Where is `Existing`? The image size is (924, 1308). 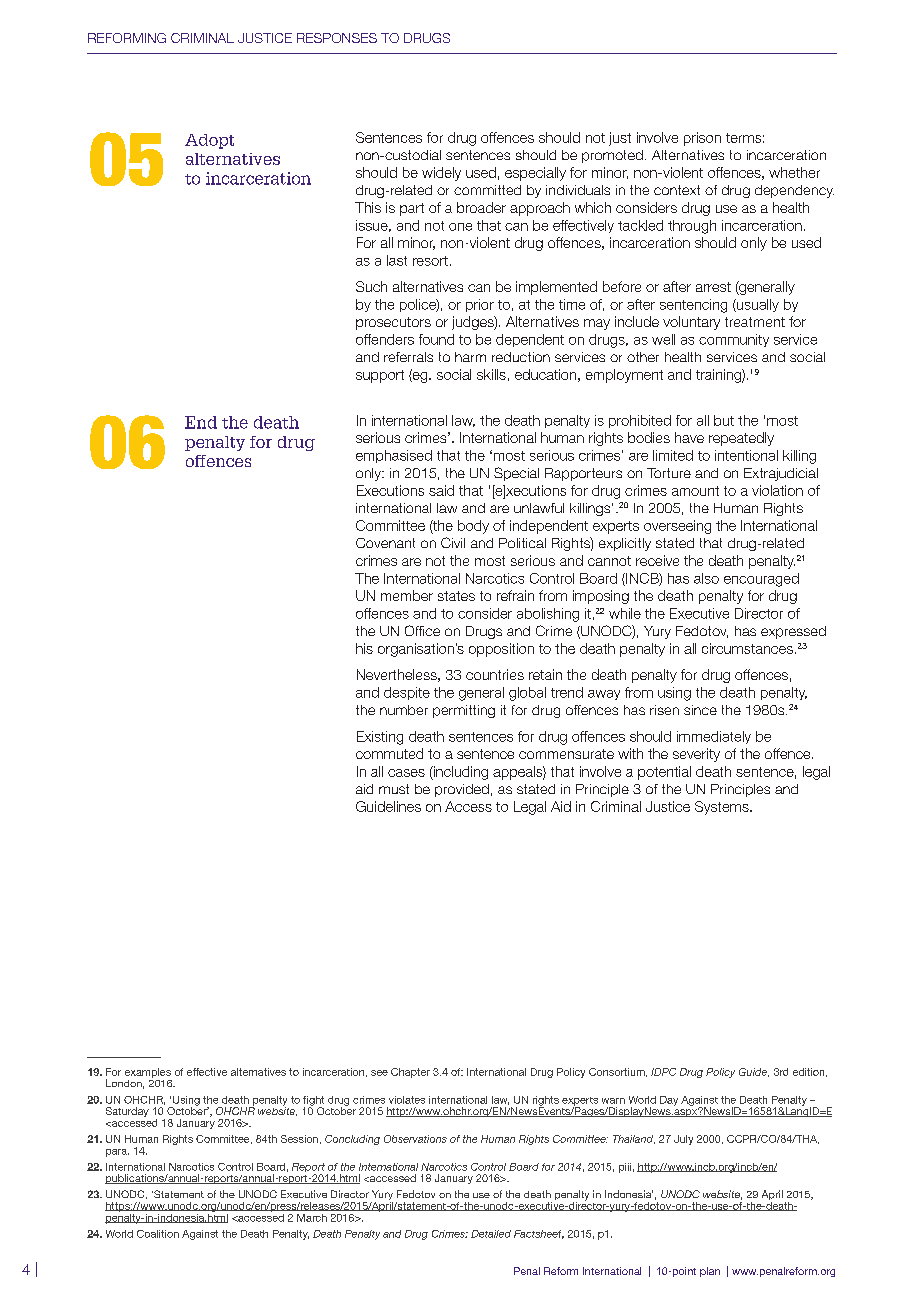 Existing is located at coordinates (380, 738).
